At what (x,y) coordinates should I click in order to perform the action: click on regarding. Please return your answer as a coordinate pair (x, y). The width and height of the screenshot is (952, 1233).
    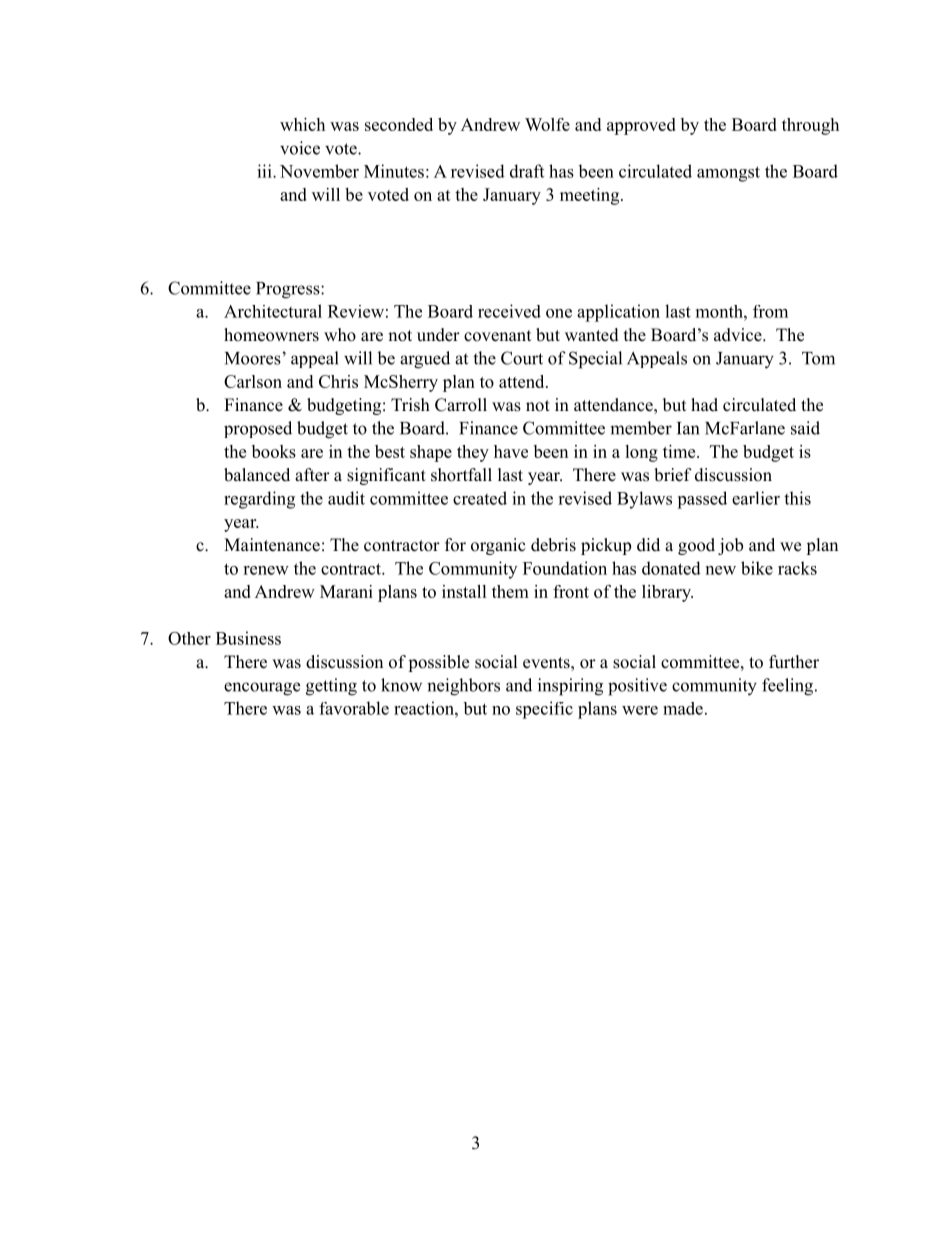
    Looking at the image, I should click on (259, 500).
